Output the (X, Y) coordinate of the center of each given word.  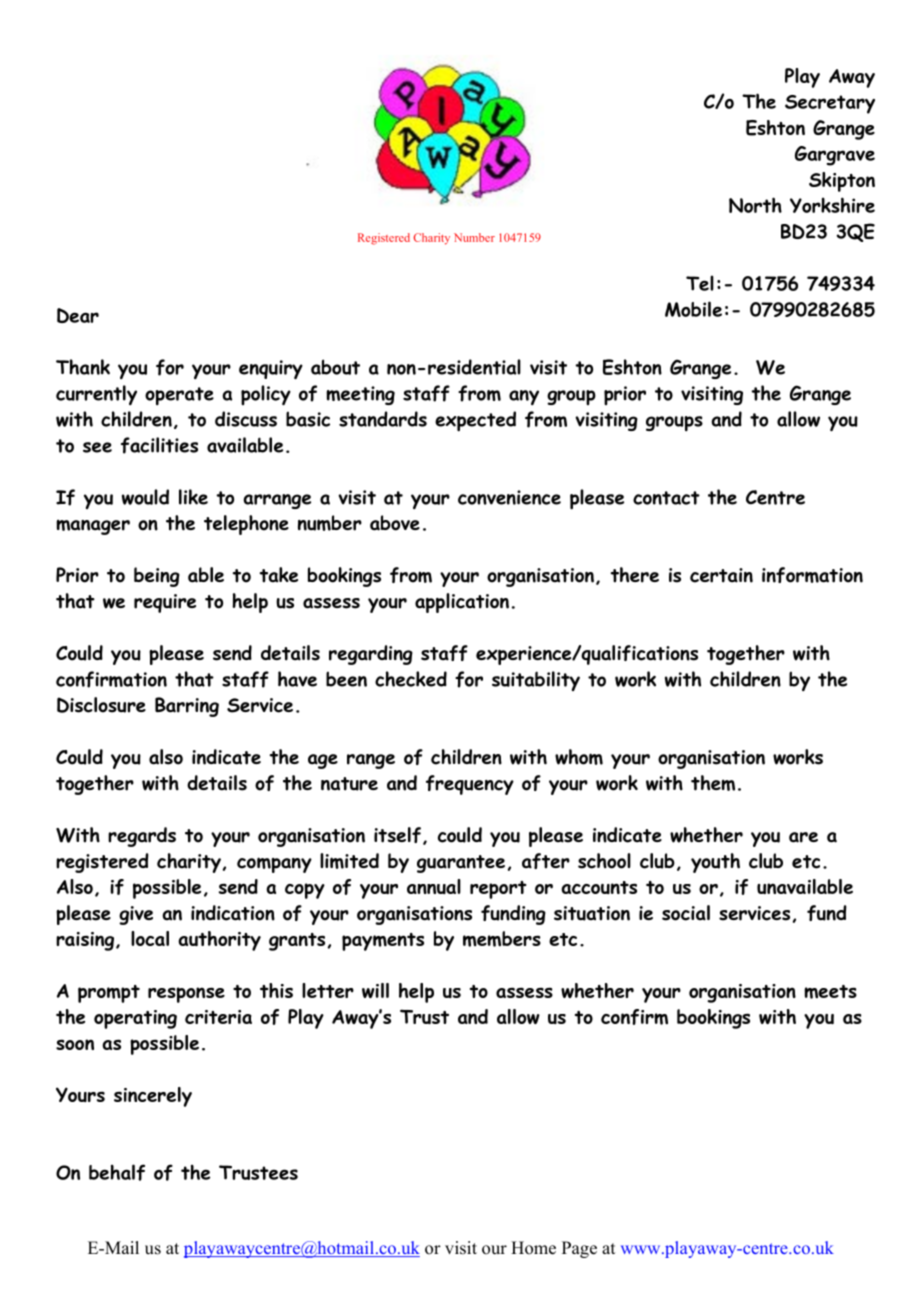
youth (715, 863)
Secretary (830, 104)
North (755, 205)
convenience (509, 497)
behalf (117, 1172)
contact (666, 498)
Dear (78, 315)
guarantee (461, 864)
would (145, 497)
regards (142, 837)
